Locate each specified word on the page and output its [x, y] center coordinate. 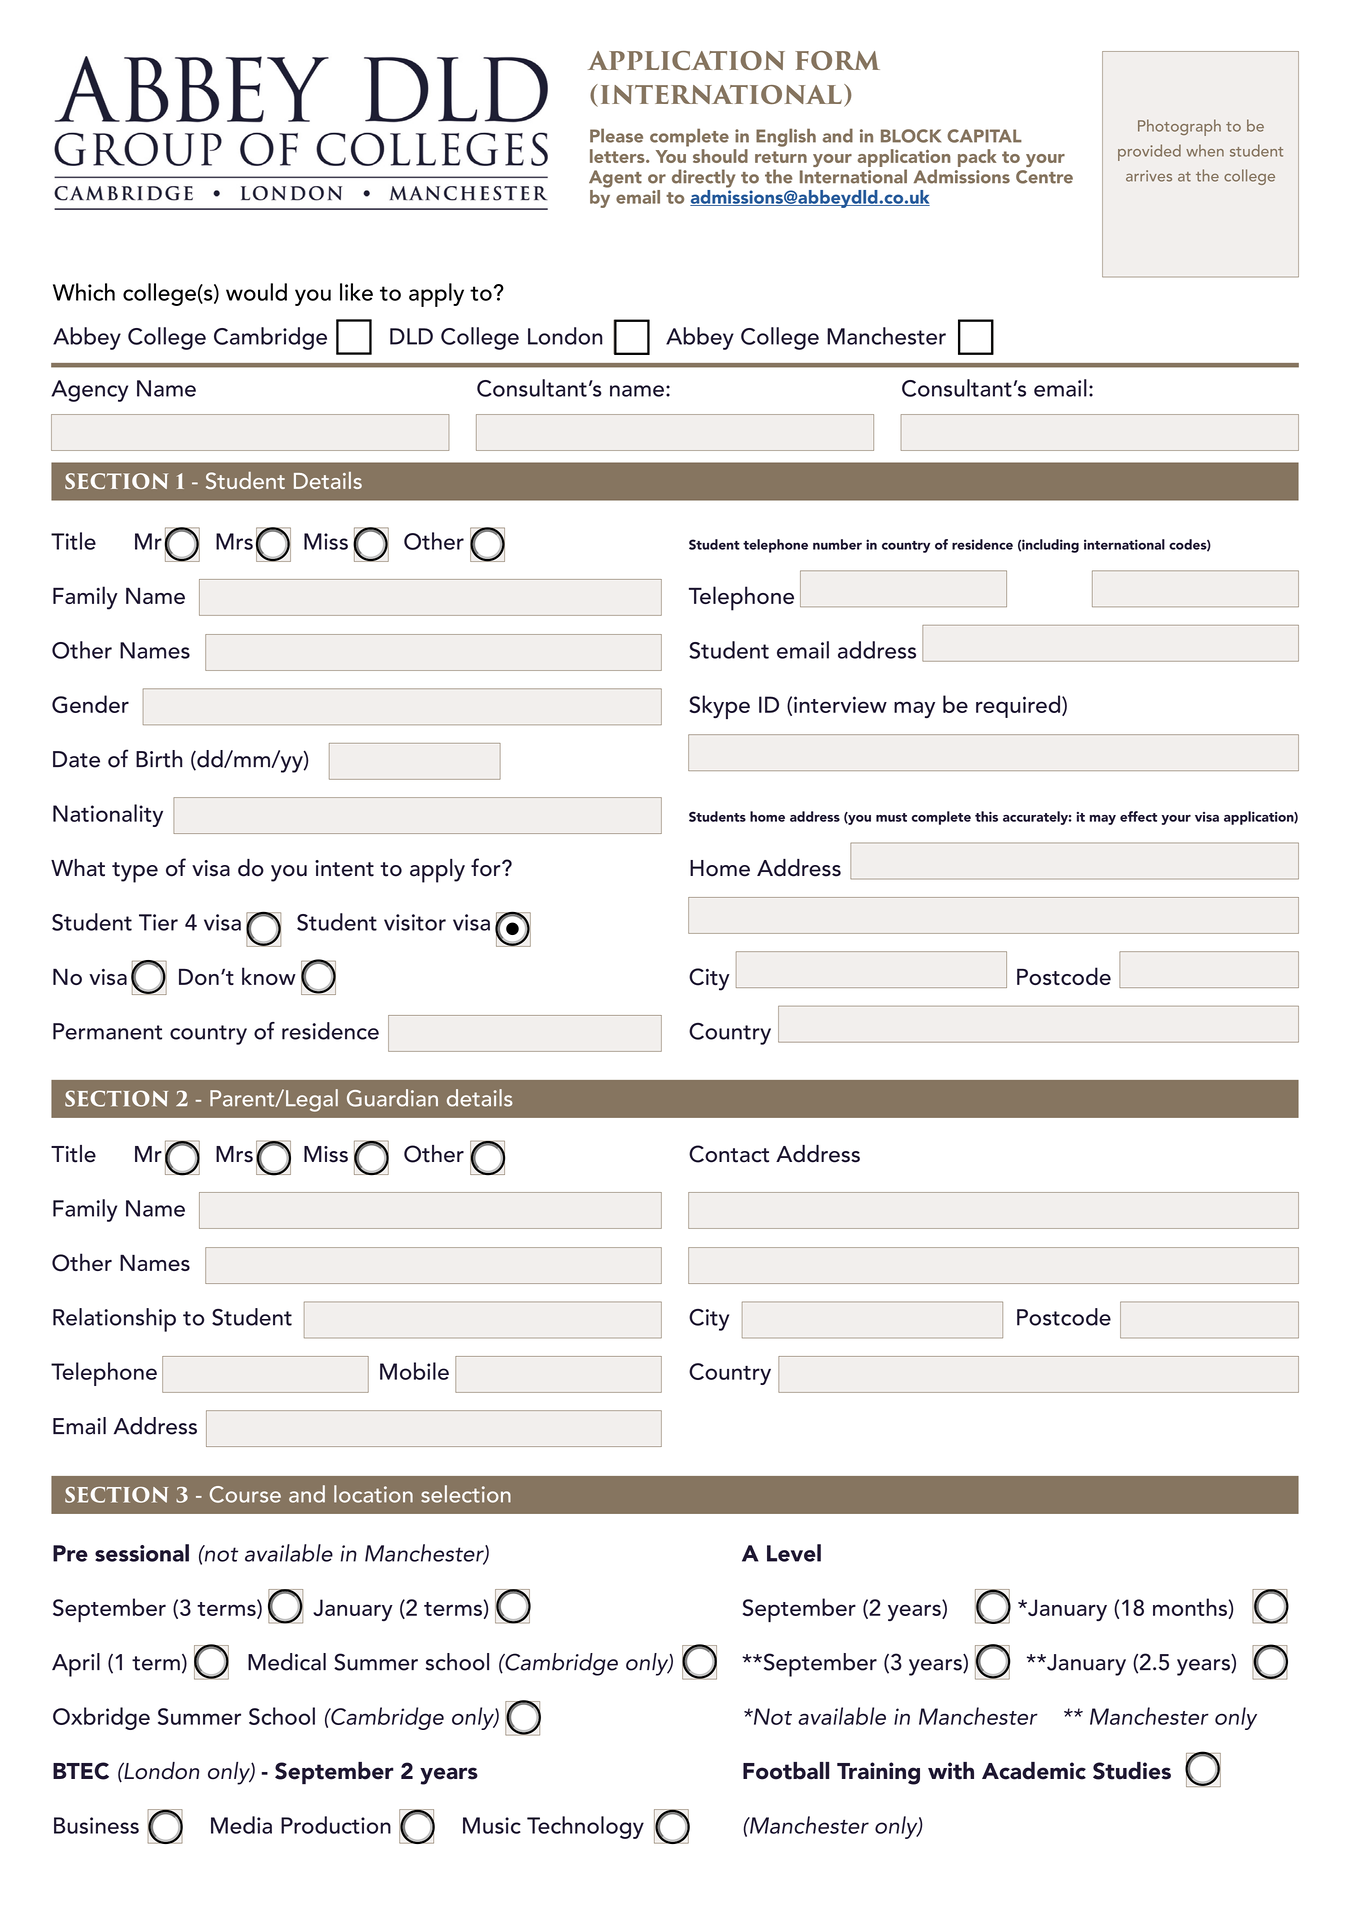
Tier [158, 922]
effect [1138, 816]
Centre [1044, 177]
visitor [415, 922]
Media [241, 1825]
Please [616, 135]
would [256, 292]
